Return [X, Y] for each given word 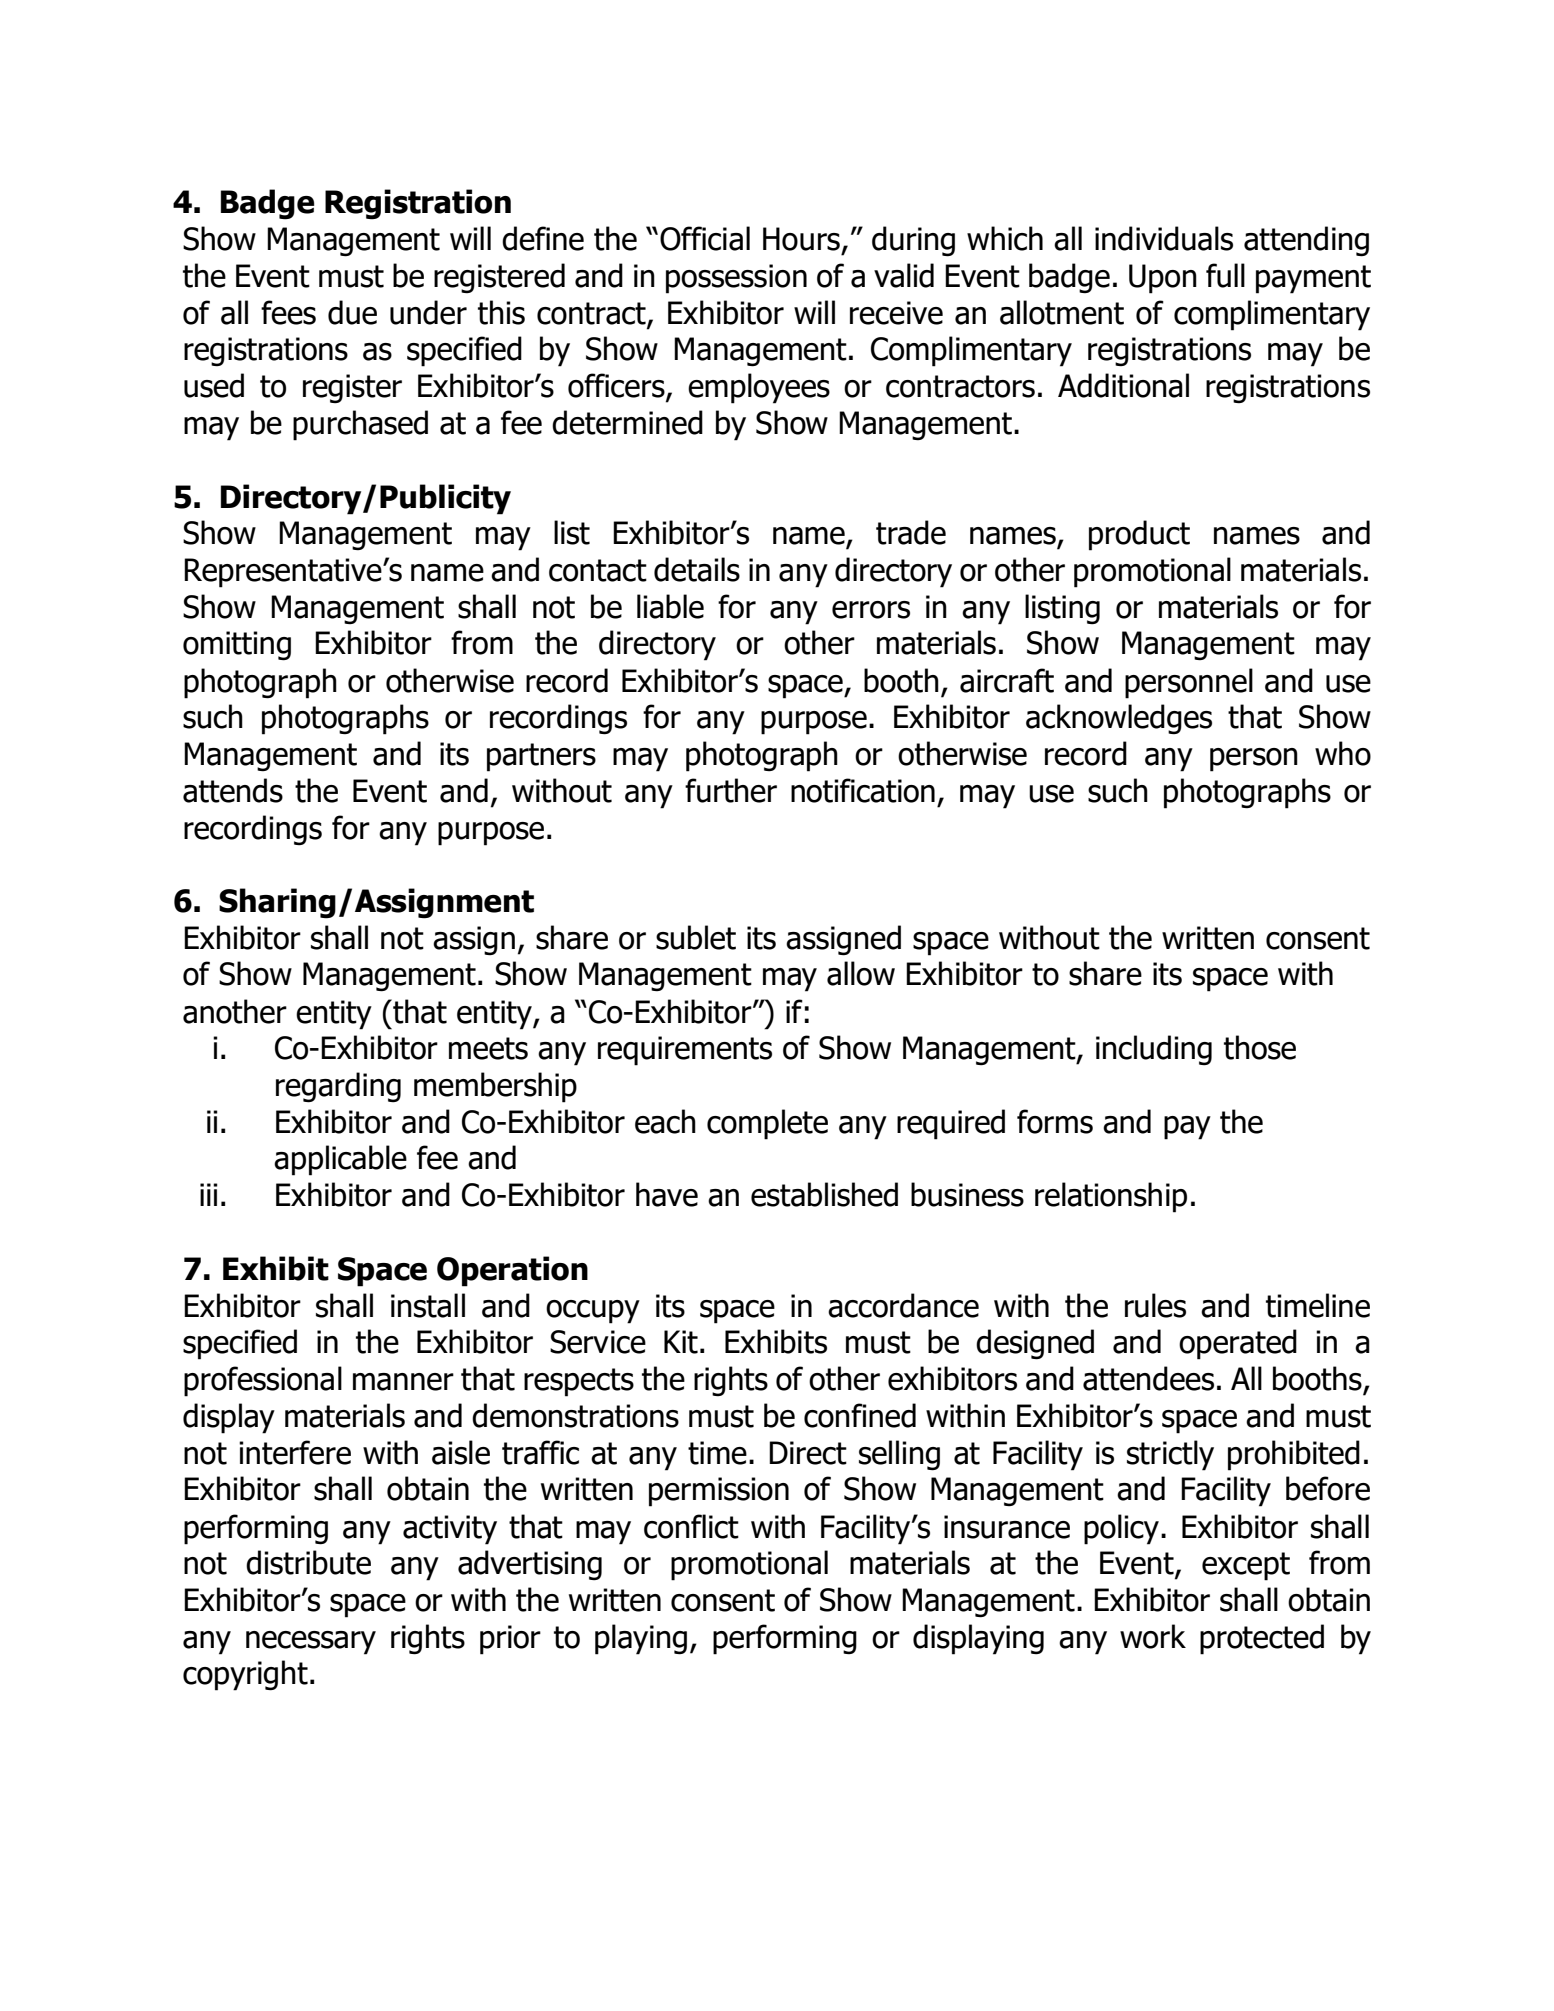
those [1260, 1047]
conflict [691, 1526]
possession [736, 279]
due [352, 312]
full [1225, 275]
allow [861, 973]
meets [488, 1048]
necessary [311, 1643]
